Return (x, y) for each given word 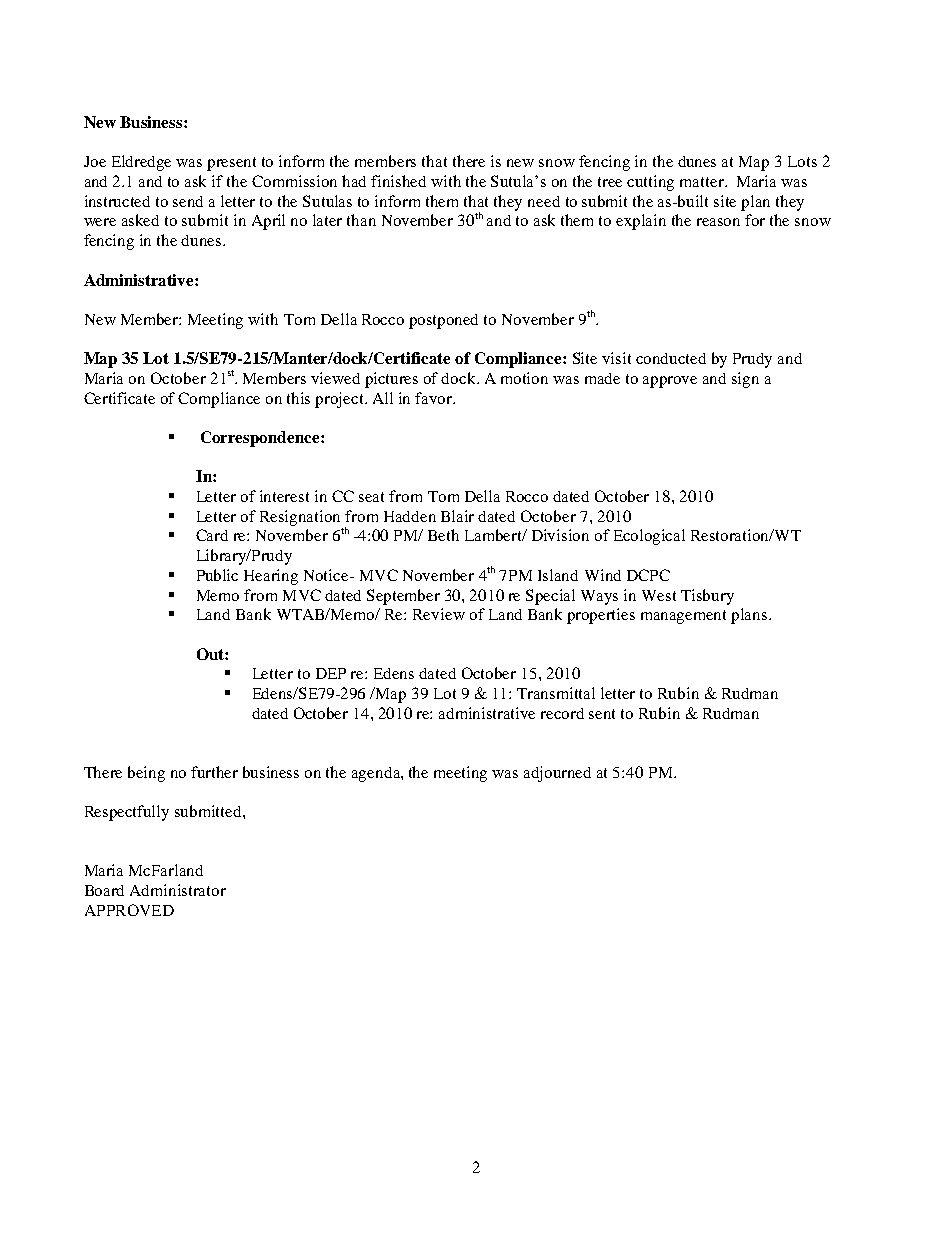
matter (703, 182)
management (683, 617)
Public (217, 575)
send (188, 201)
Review (439, 614)
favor (435, 398)
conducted (671, 358)
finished (398, 181)
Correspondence (261, 439)
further (214, 772)
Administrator (178, 890)
